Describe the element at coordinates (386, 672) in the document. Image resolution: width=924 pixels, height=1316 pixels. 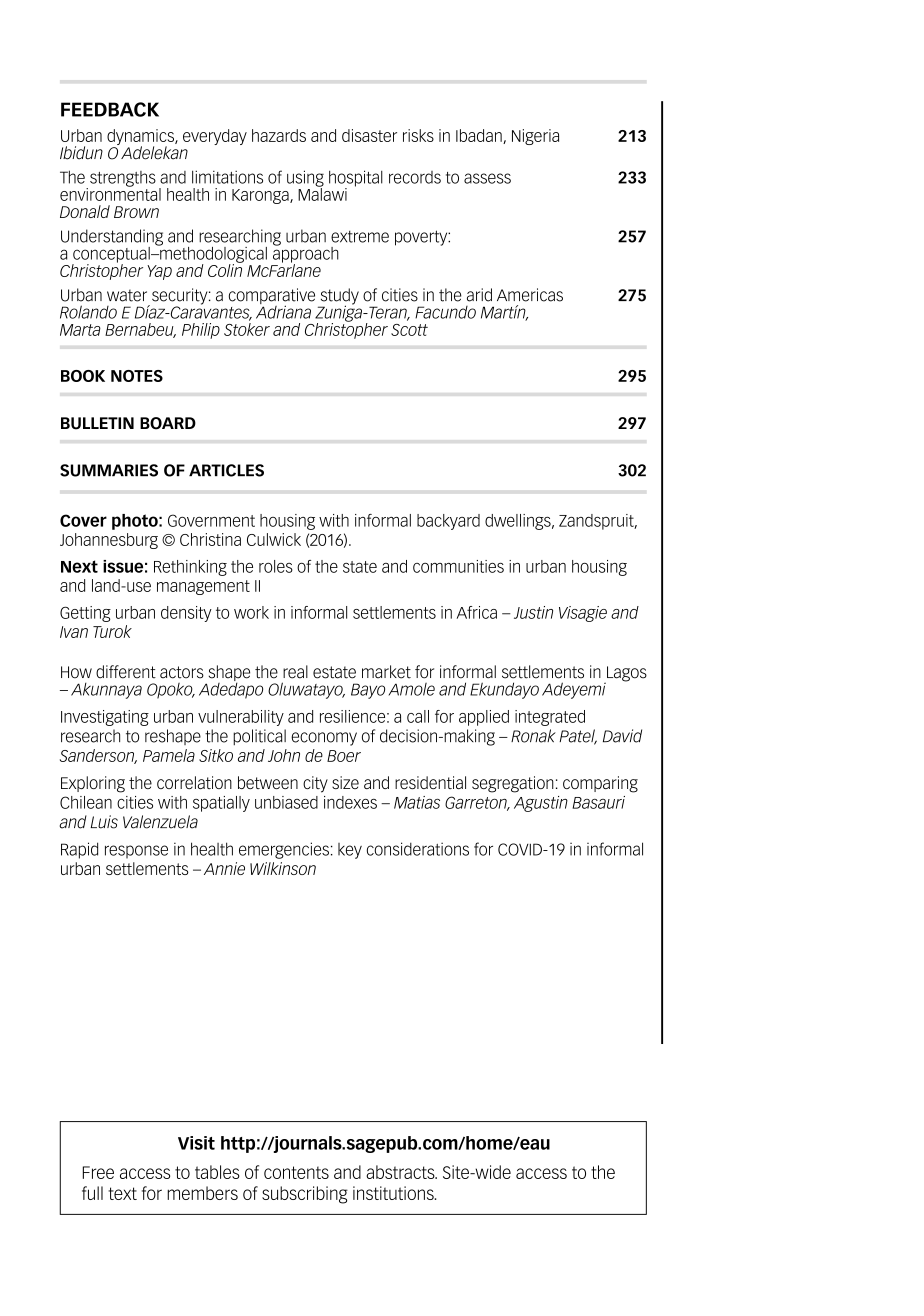
I see `market` at that location.
